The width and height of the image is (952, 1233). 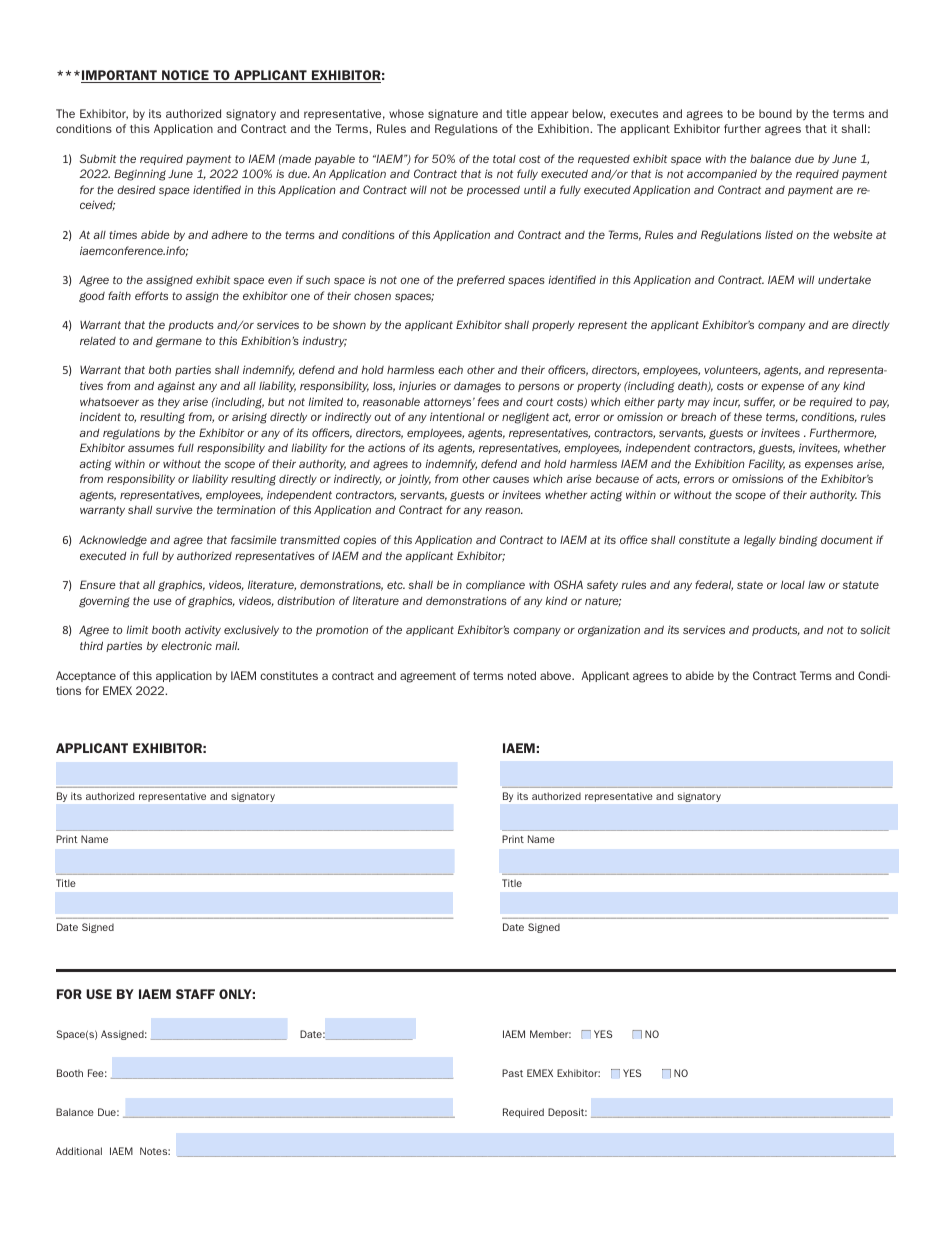 What do you see at coordinates (203, 631) in the image?
I see `activity` at bounding box center [203, 631].
